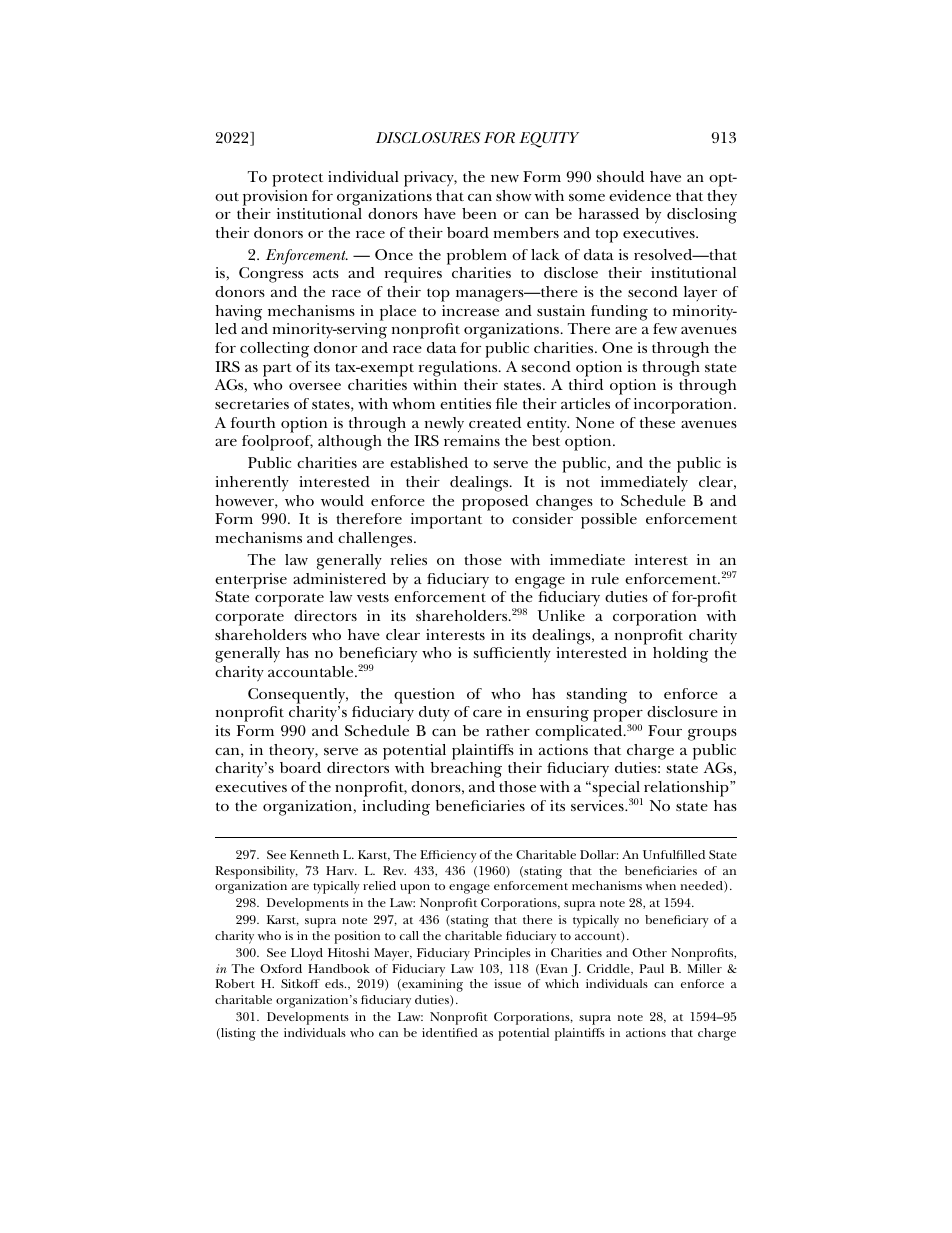 The height and width of the screenshot is (1233, 952). I want to click on Lloyd, so click(307, 954).
